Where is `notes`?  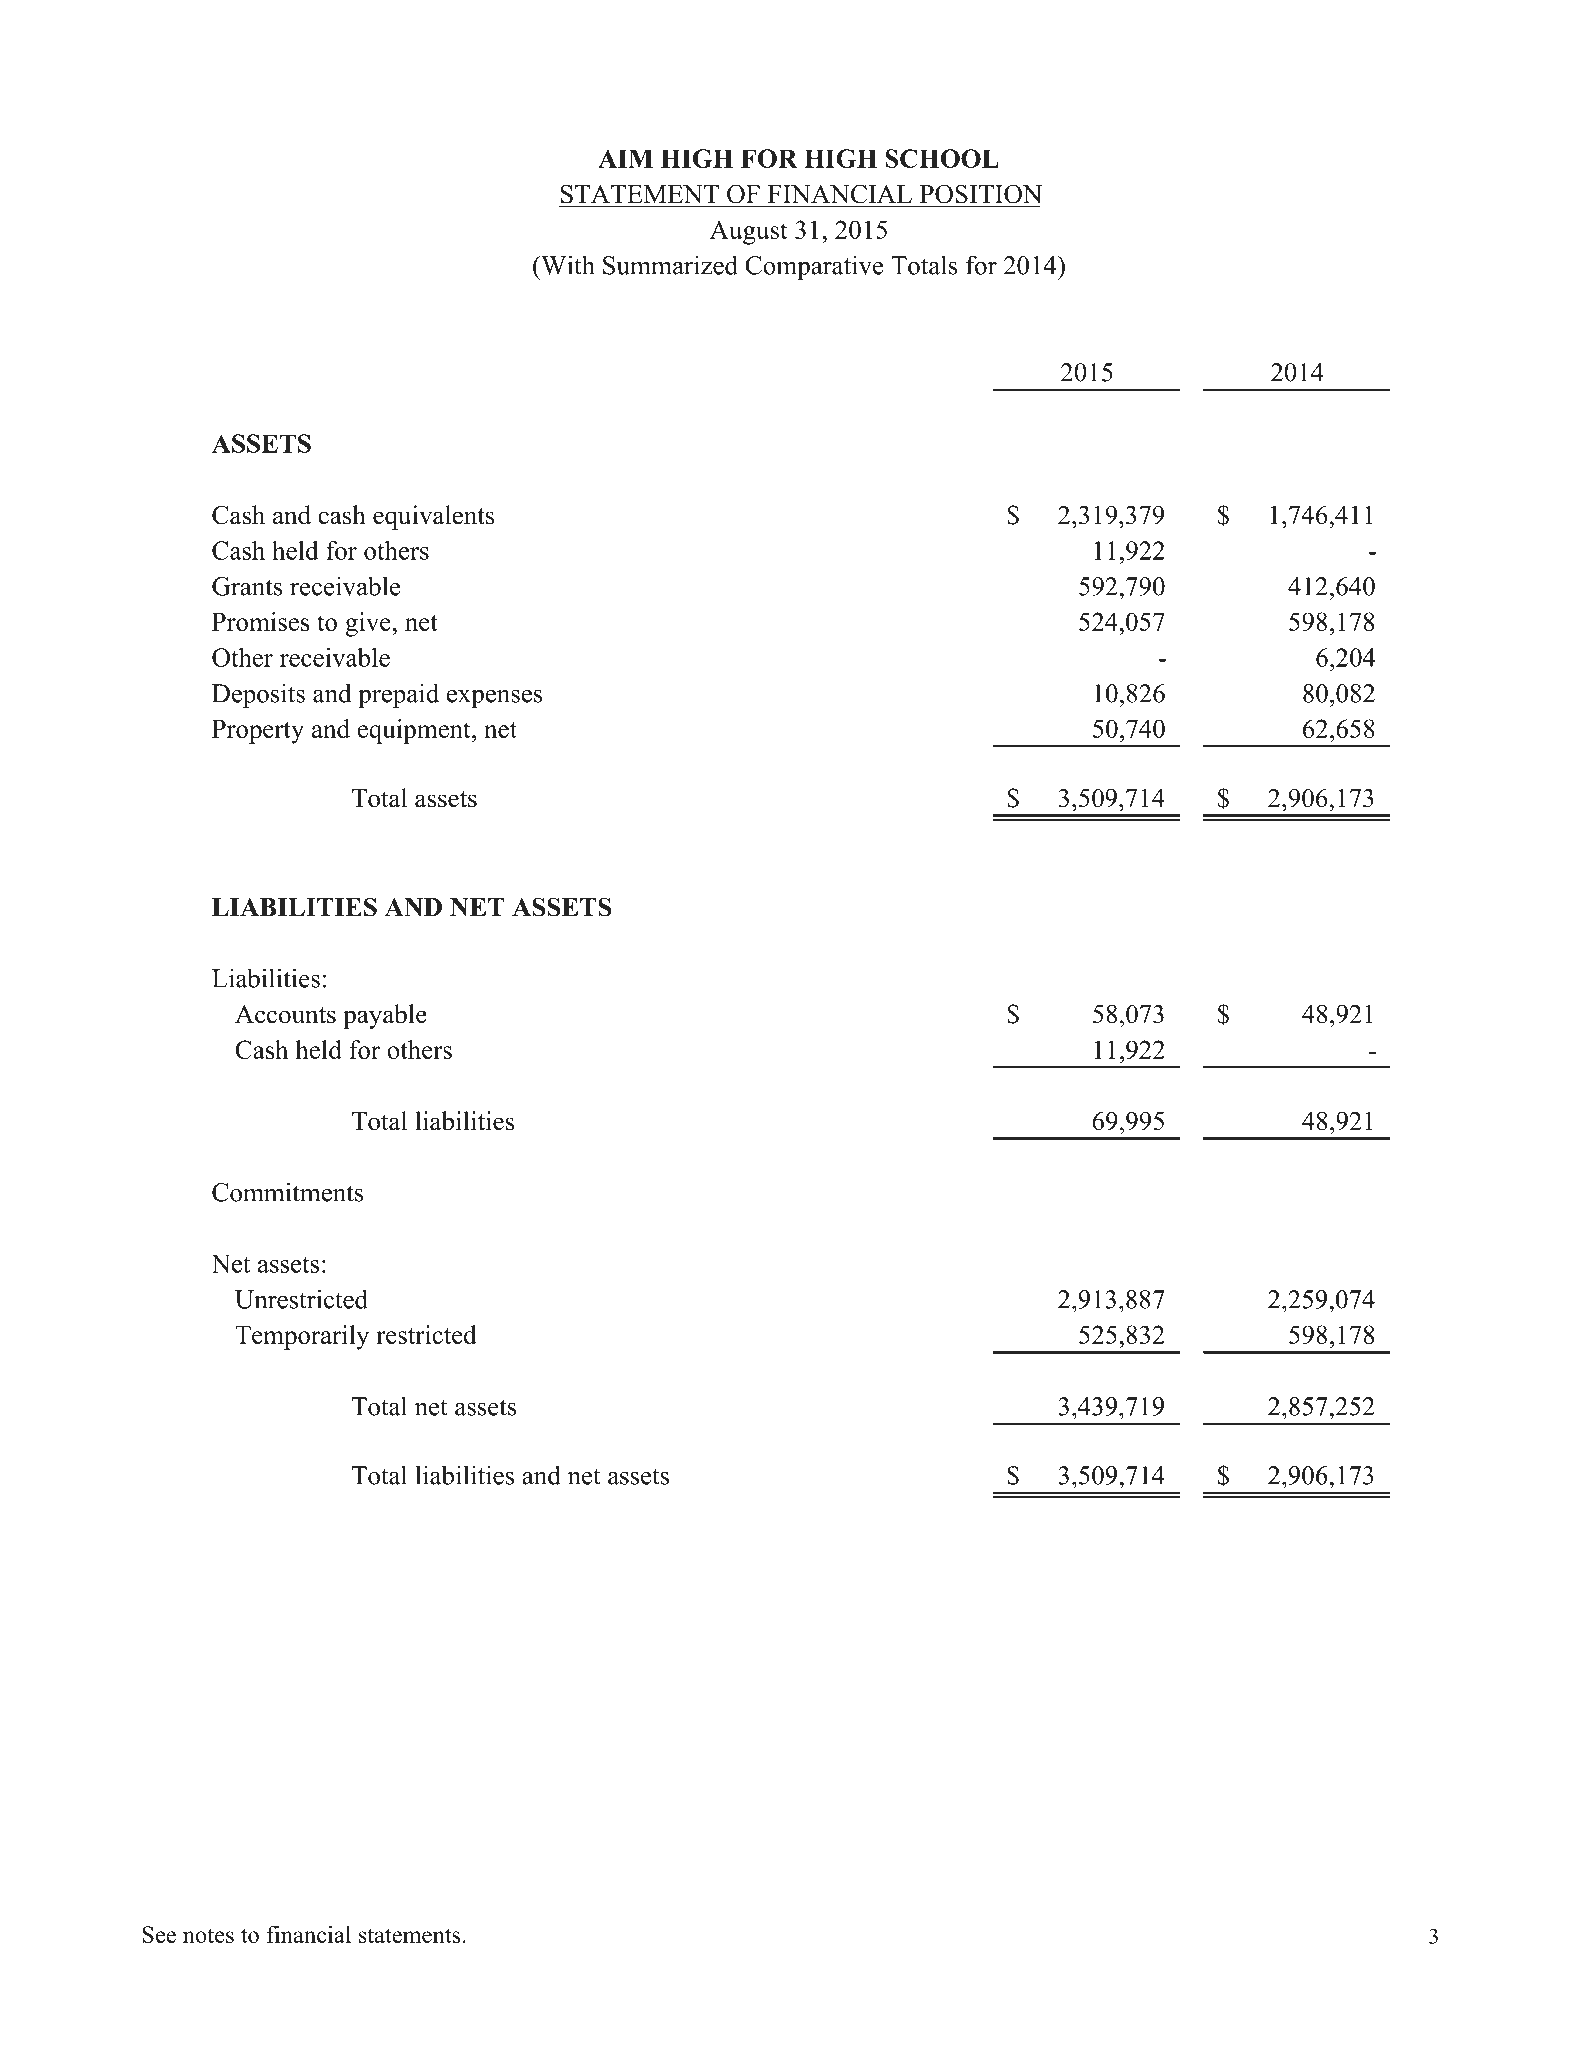 notes is located at coordinates (208, 1935).
